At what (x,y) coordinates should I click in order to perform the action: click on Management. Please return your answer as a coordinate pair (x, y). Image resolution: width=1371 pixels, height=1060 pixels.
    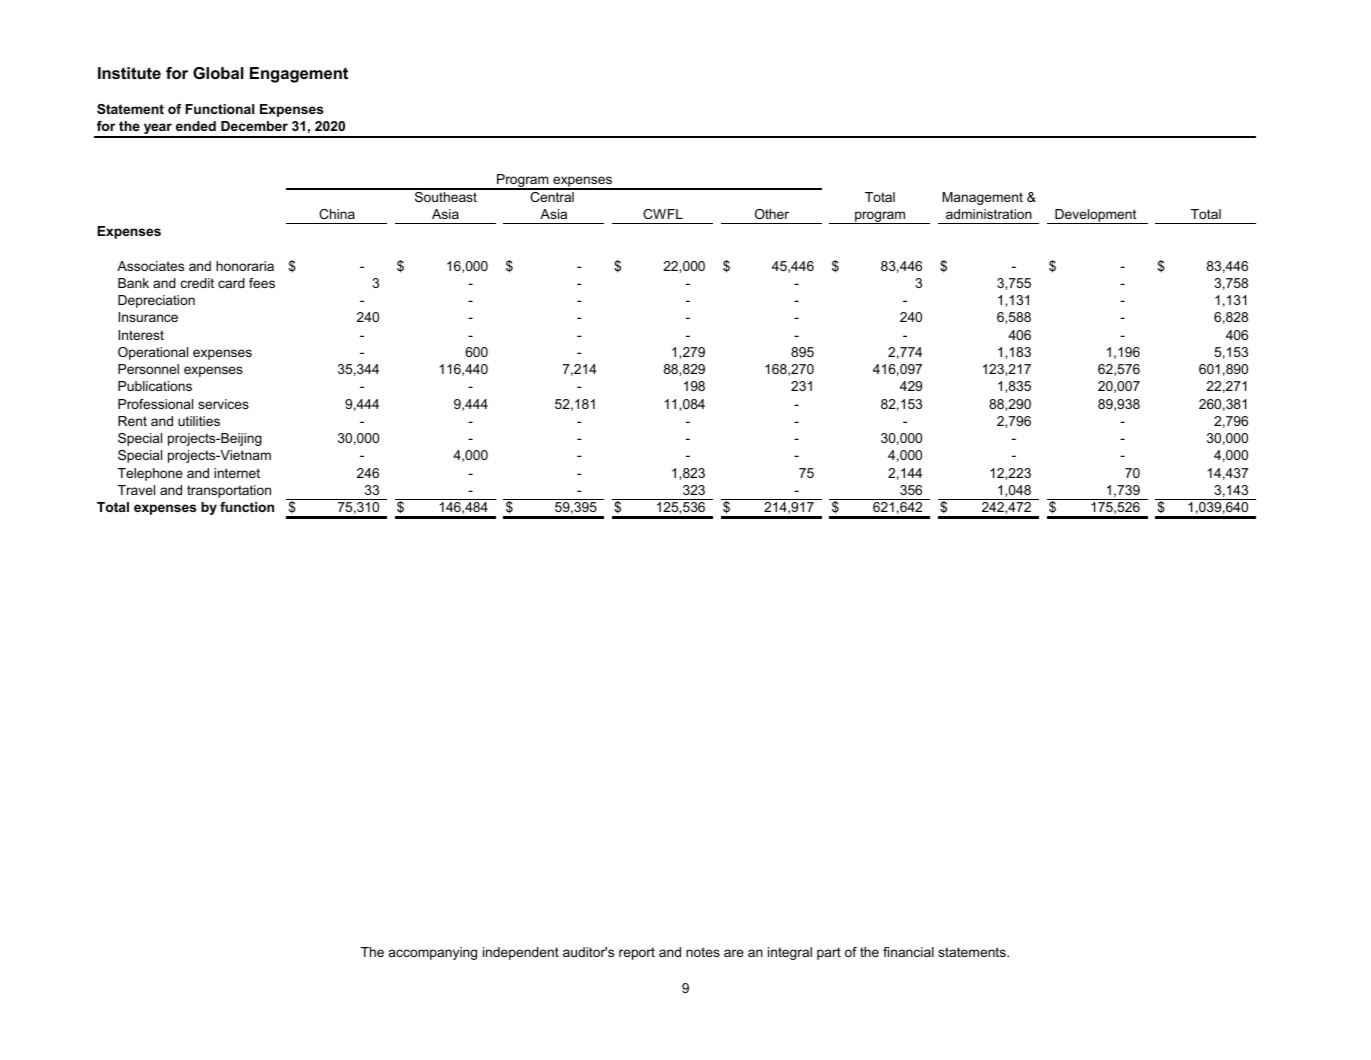
    Looking at the image, I should click on (982, 198).
